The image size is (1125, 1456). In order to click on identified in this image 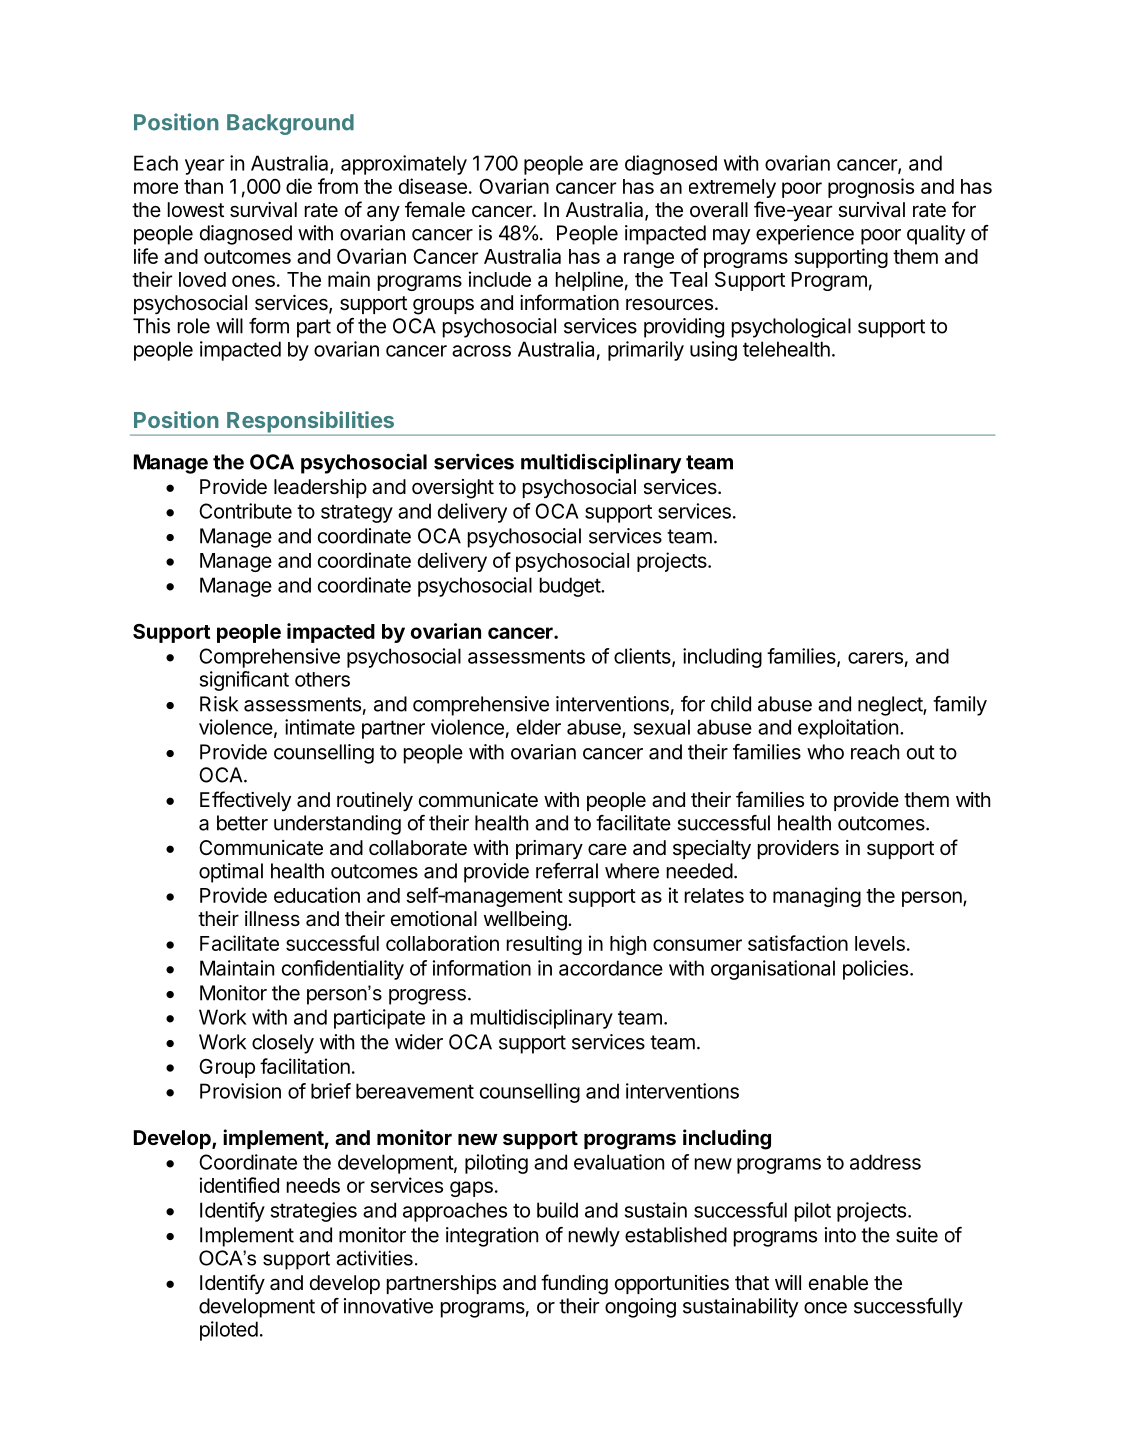, I will do `click(239, 1185)`.
